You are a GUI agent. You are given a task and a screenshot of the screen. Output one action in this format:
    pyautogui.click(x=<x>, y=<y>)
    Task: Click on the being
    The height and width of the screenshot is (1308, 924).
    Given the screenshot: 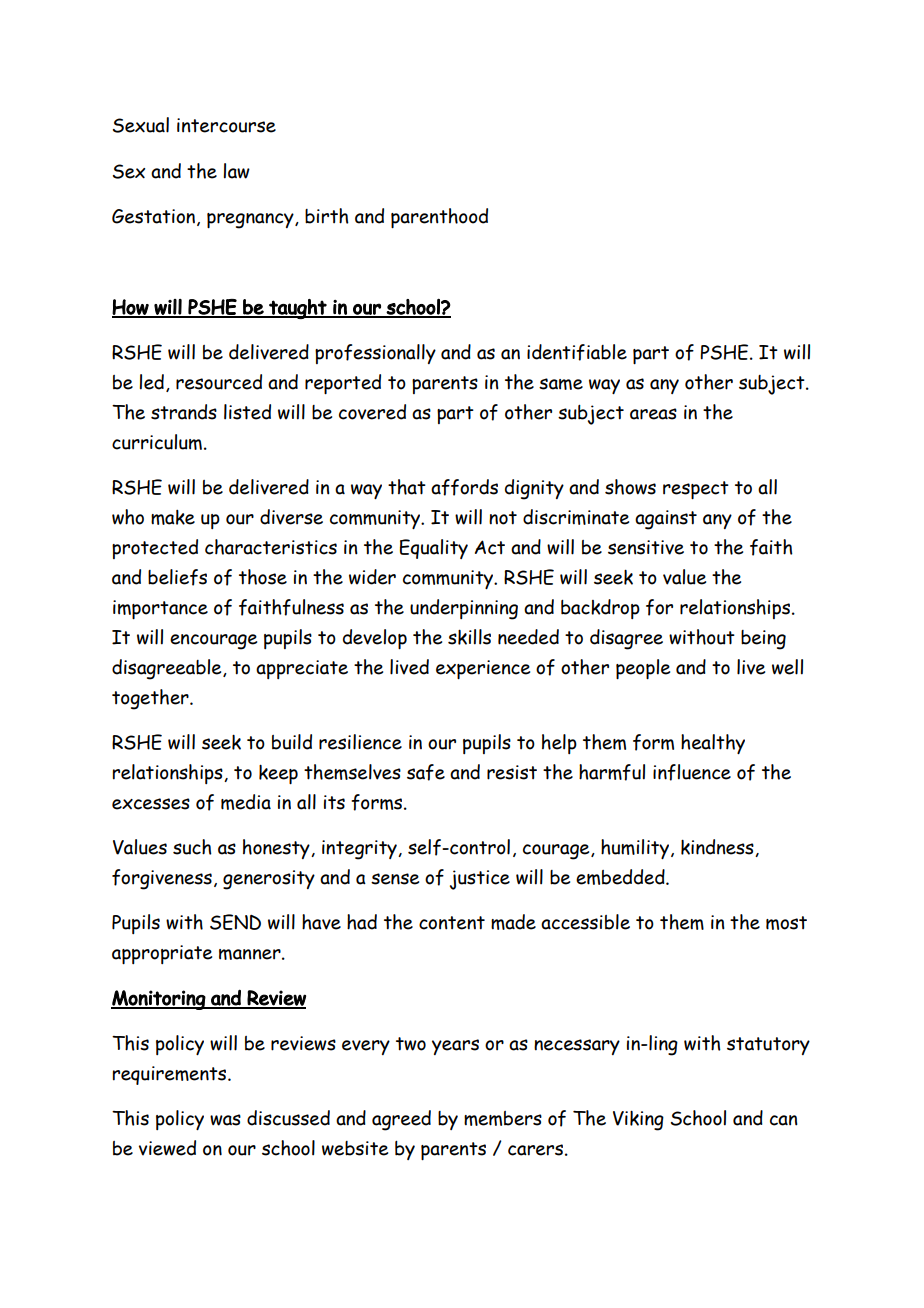 What is the action you would take?
    pyautogui.click(x=763, y=640)
